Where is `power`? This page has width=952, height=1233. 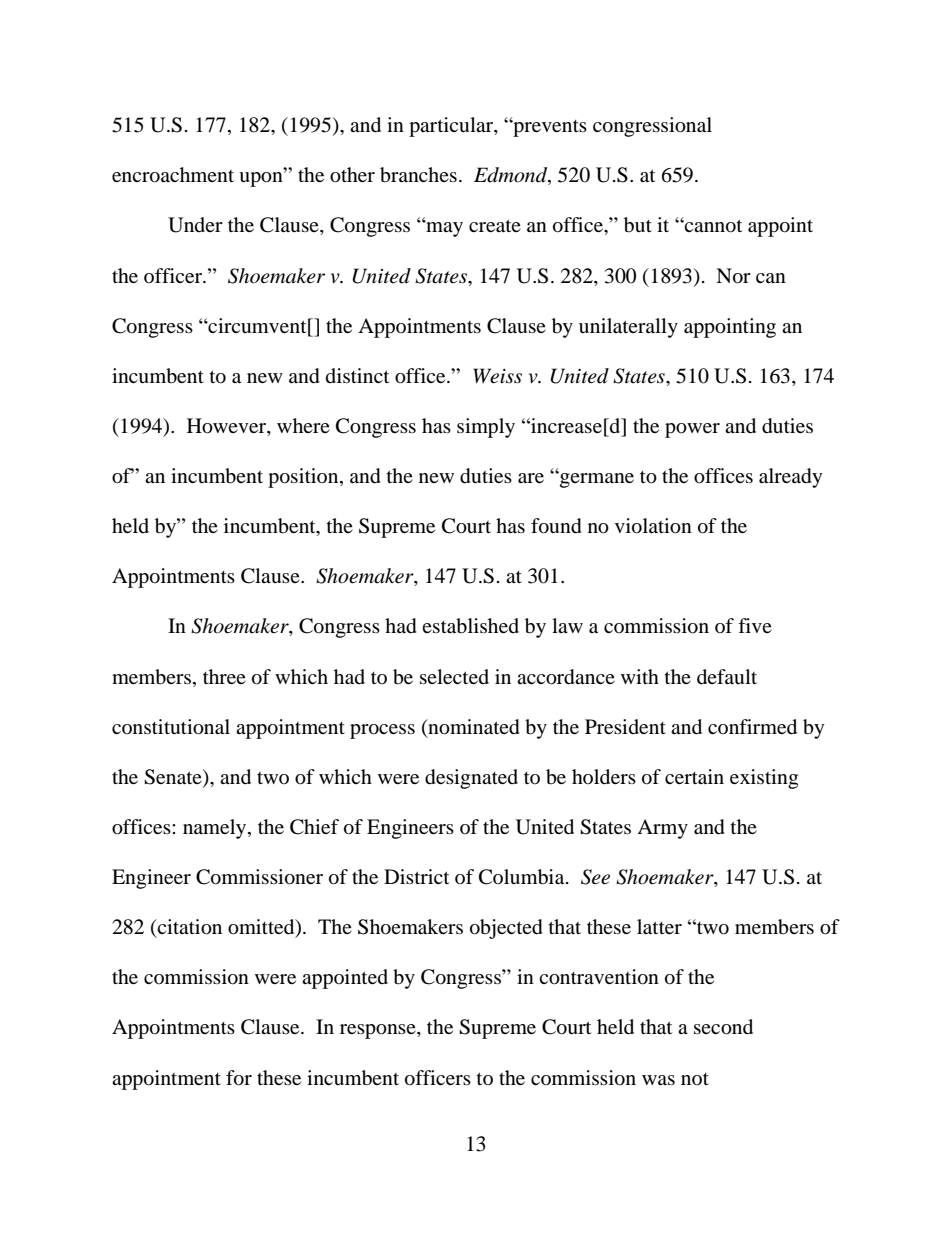
power is located at coordinates (692, 430).
